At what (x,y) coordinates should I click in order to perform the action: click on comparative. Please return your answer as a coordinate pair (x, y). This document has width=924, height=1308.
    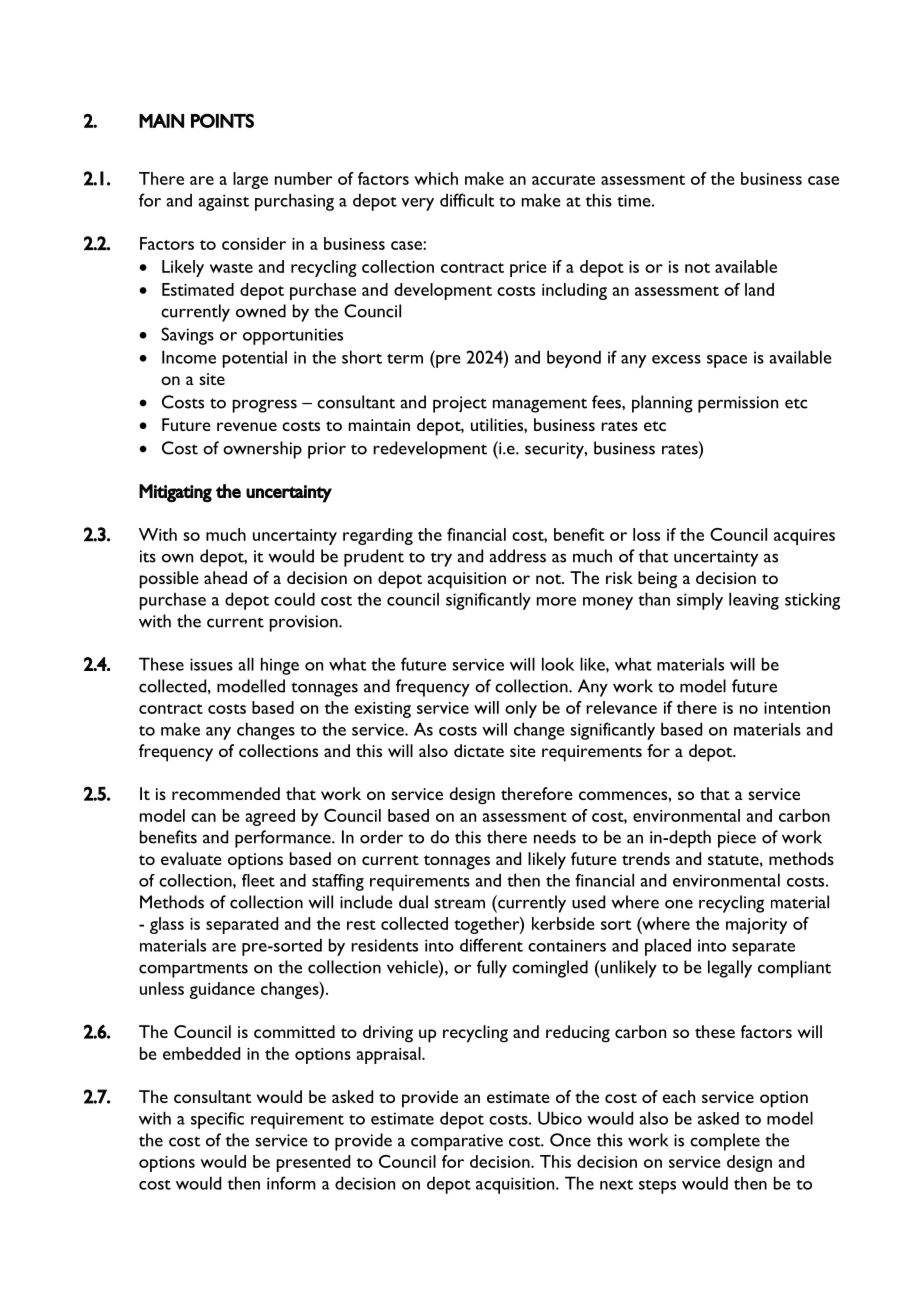
    Looking at the image, I should click on (457, 1142).
